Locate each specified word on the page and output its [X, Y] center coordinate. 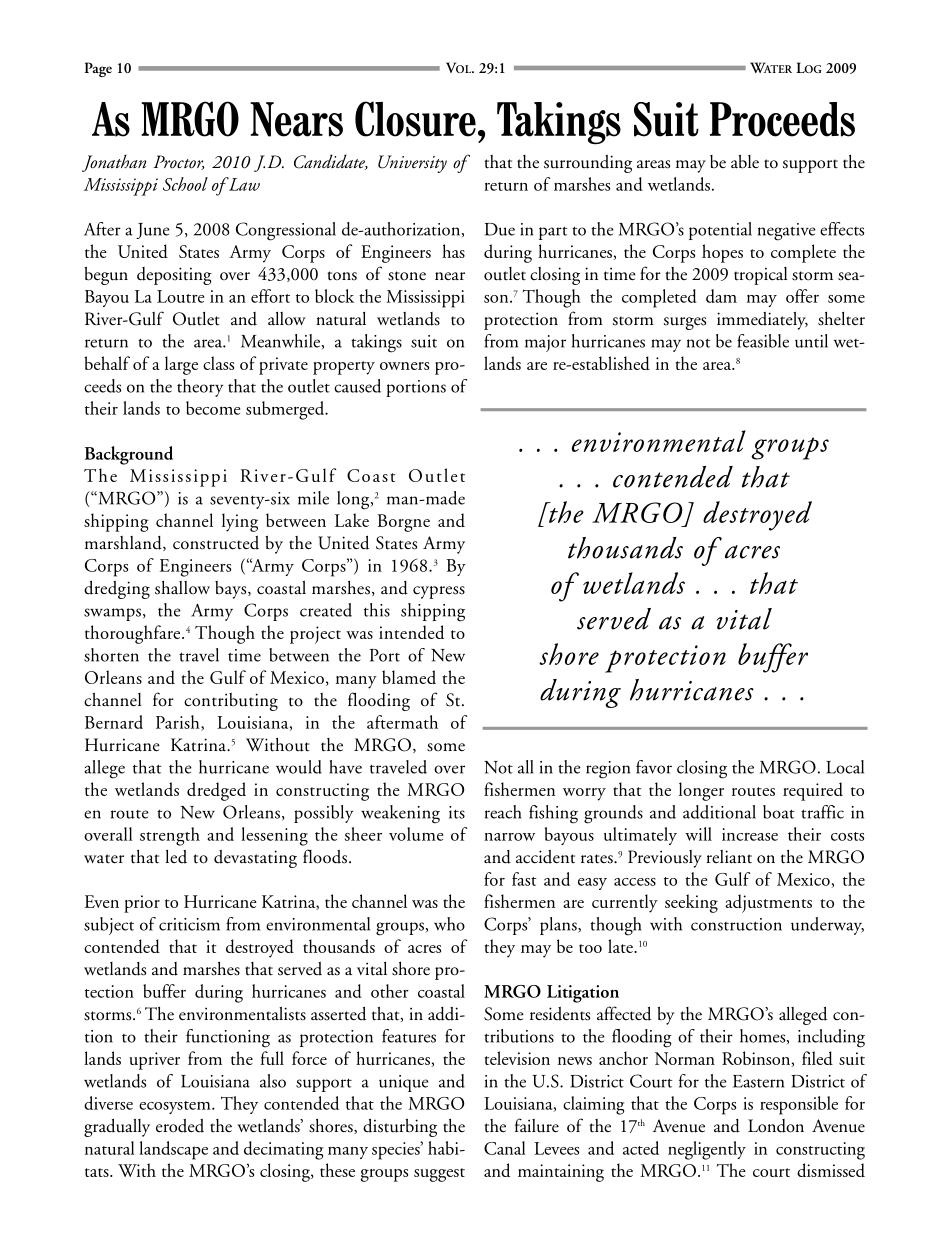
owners [404, 366]
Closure [415, 119]
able [745, 161]
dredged [216, 791]
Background [129, 455]
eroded [180, 1126]
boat [779, 812]
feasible [763, 341]
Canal [505, 1148]
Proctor [178, 162]
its [457, 812]
